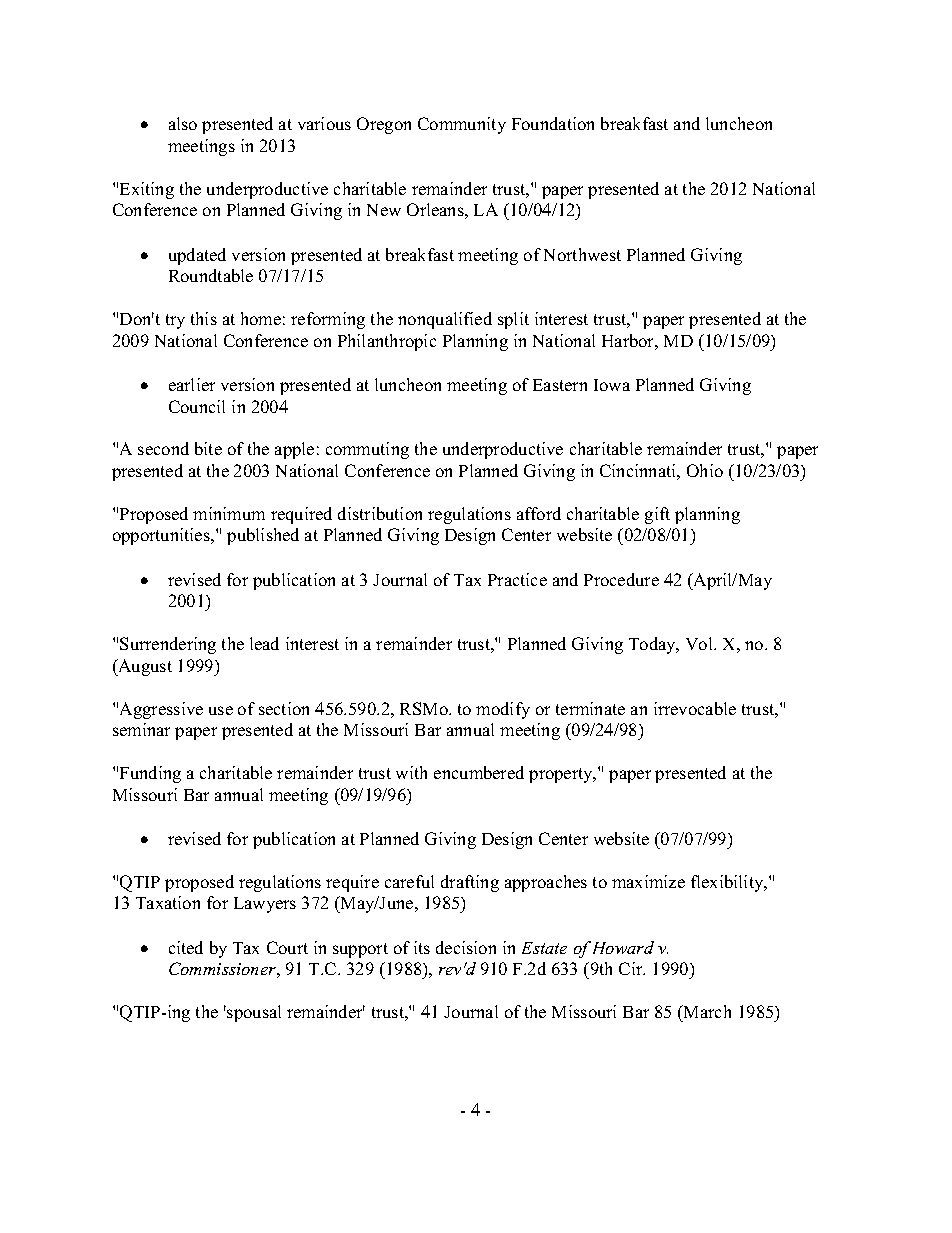 This page has height=1233, width=952. What do you see at coordinates (503, 710) in the page?
I see `modify` at bounding box center [503, 710].
